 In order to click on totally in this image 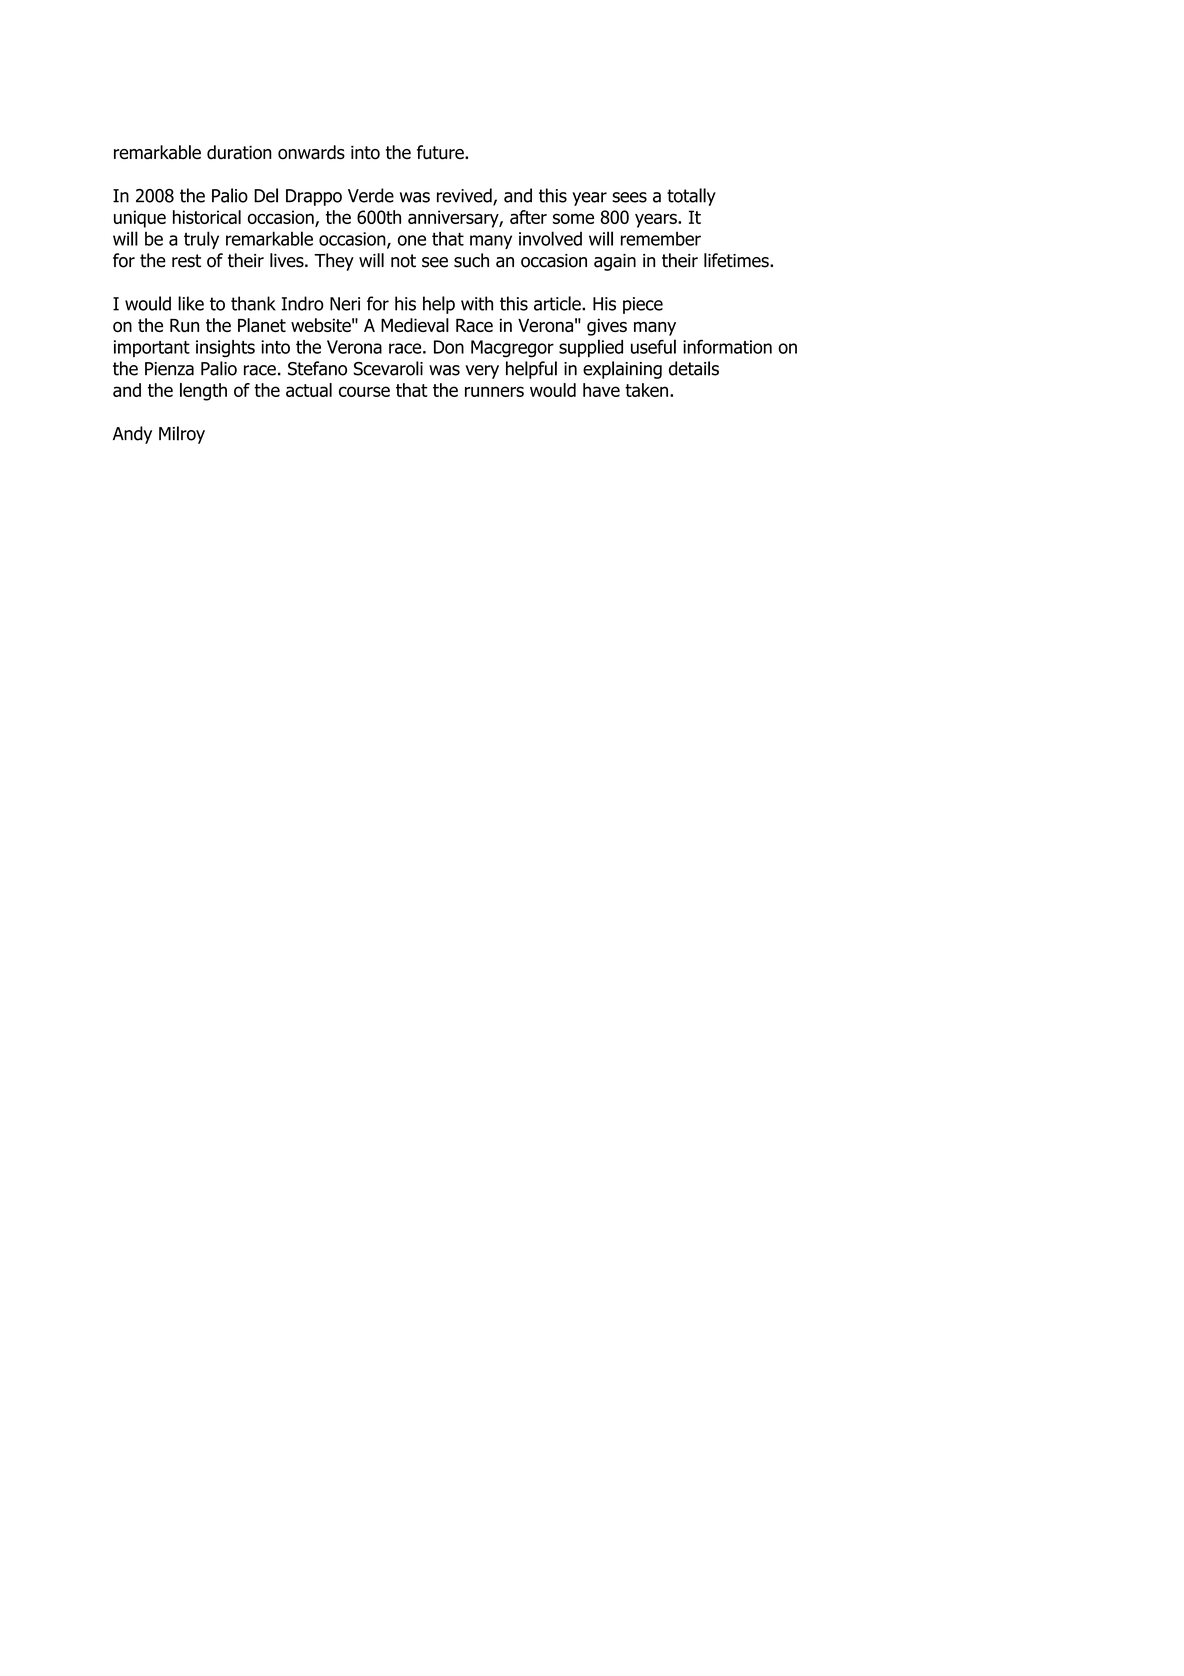, I will do `click(691, 197)`.
